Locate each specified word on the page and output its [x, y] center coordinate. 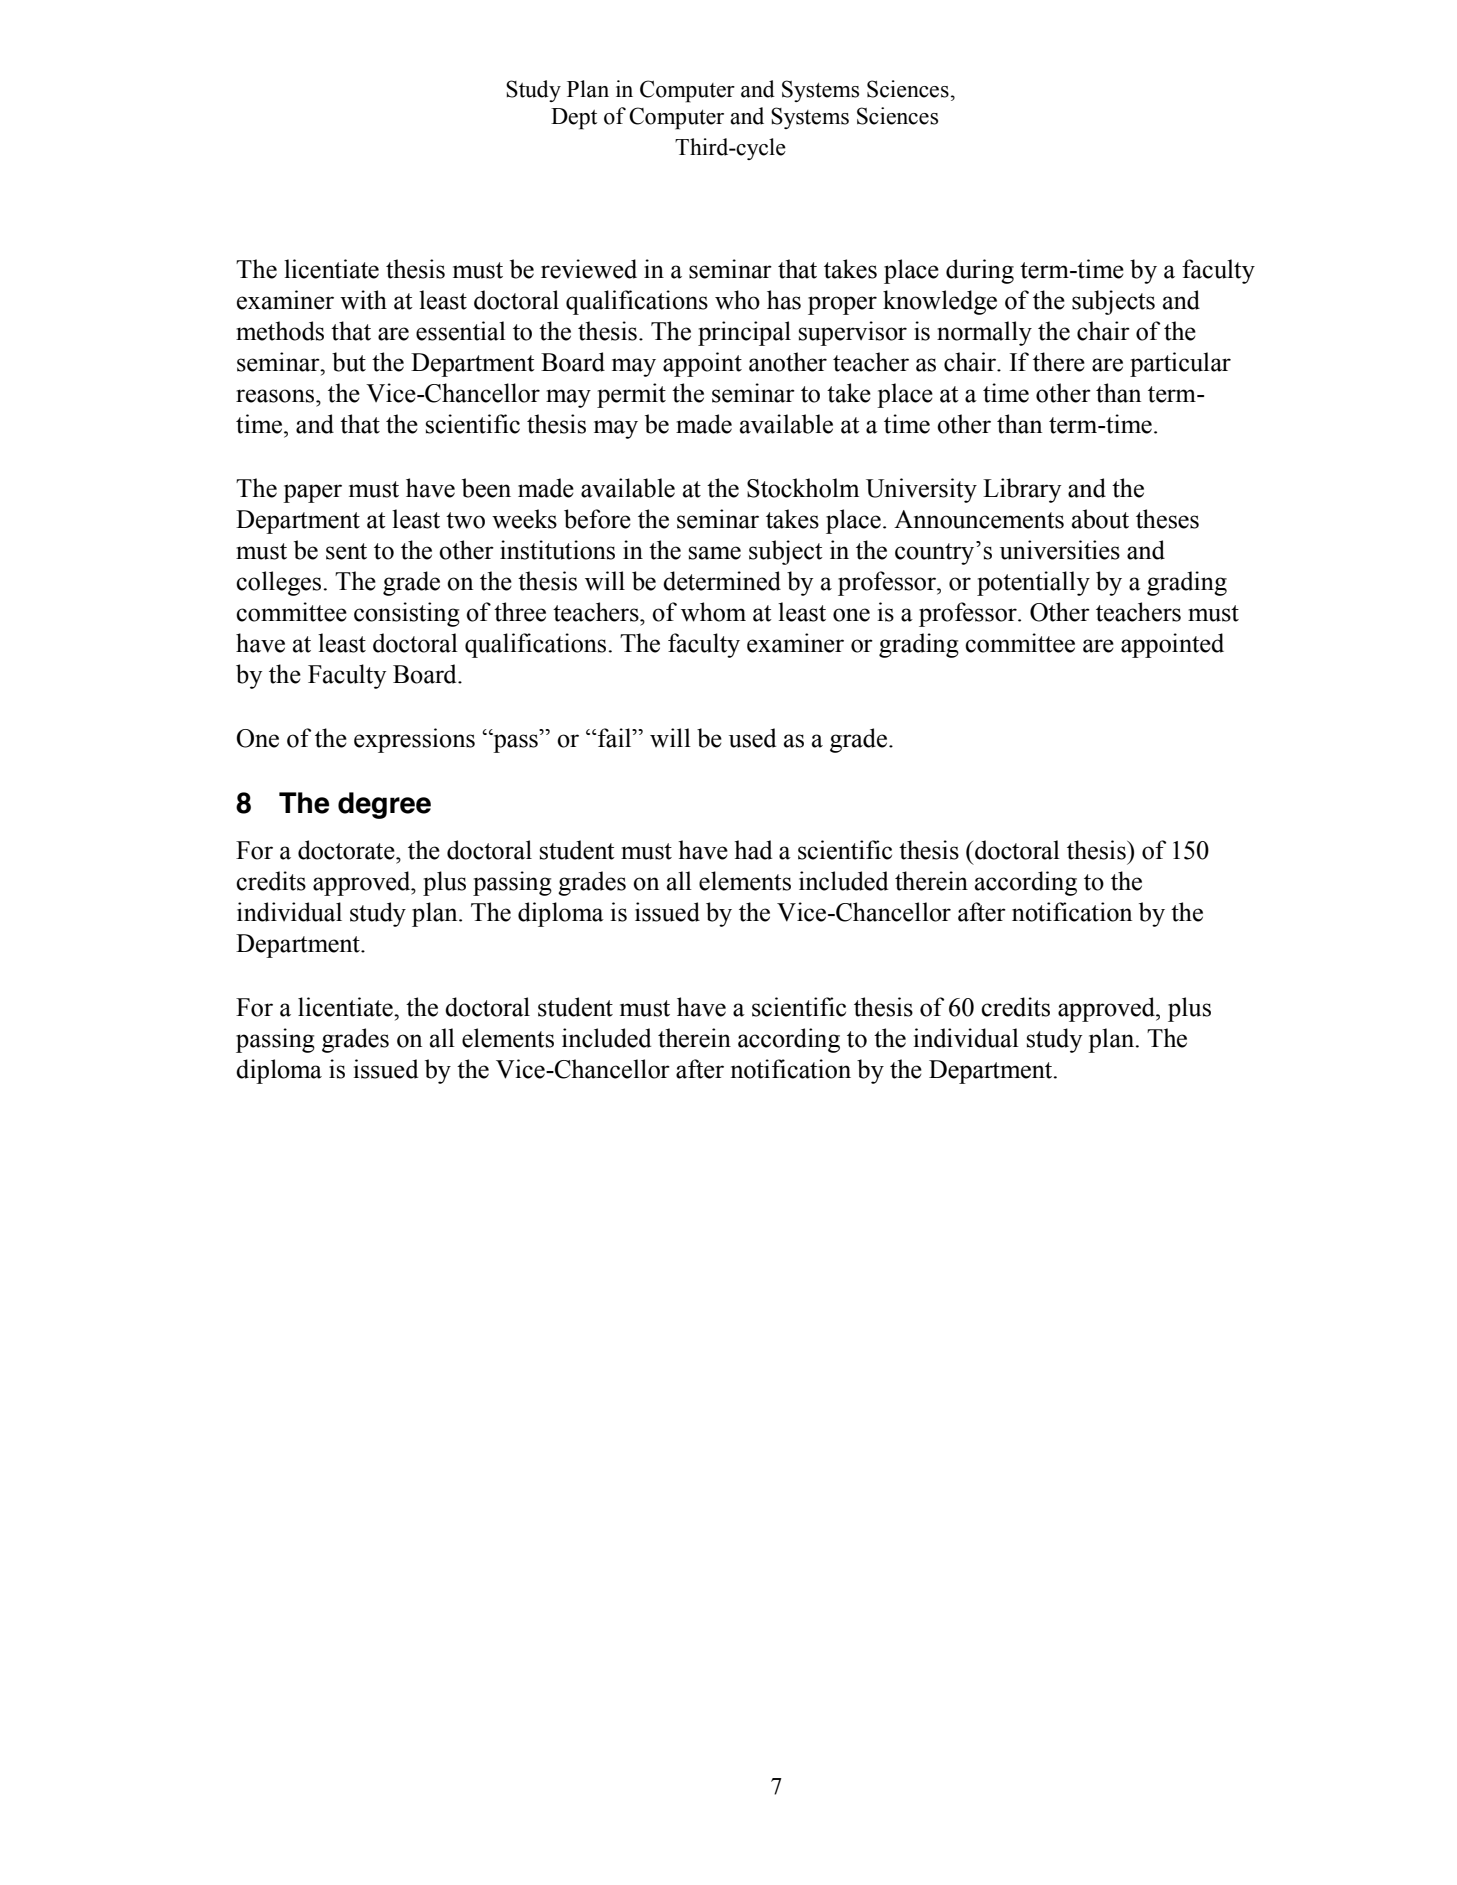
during [980, 271]
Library [1022, 490]
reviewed [589, 269]
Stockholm [803, 488]
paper [312, 493]
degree [384, 805]
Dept [574, 119]
